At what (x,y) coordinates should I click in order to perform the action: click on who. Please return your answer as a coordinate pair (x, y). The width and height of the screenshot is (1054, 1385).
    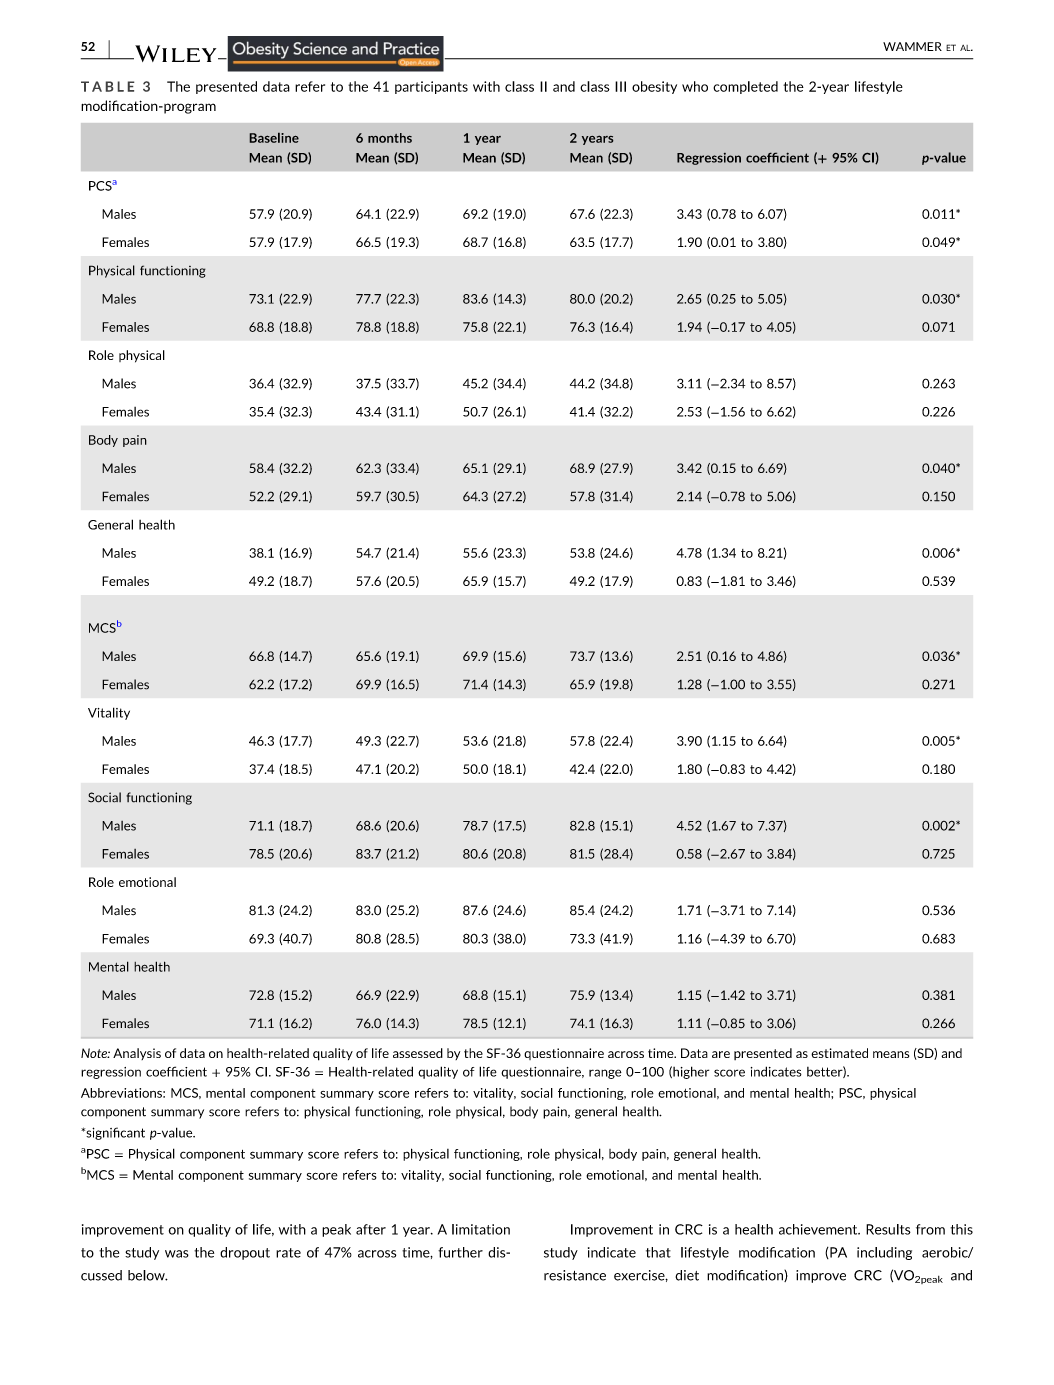
    Looking at the image, I should click on (695, 86).
